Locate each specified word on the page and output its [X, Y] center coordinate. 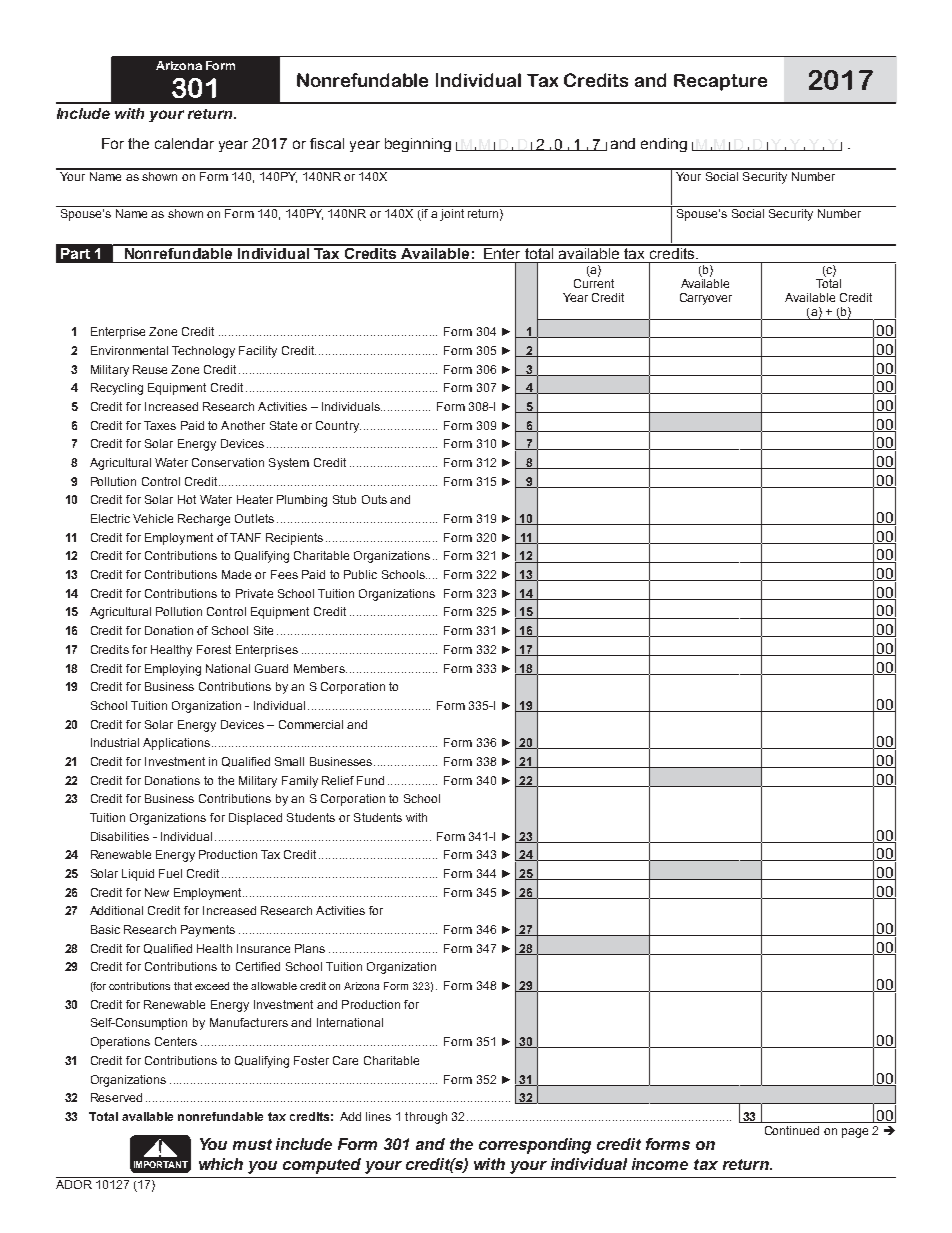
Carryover [706, 299]
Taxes [160, 425]
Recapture [720, 82]
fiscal [327, 143]
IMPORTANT [161, 1164]
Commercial [311, 724]
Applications [176, 744]
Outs [374, 499]
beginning [418, 145]
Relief [338, 780]
